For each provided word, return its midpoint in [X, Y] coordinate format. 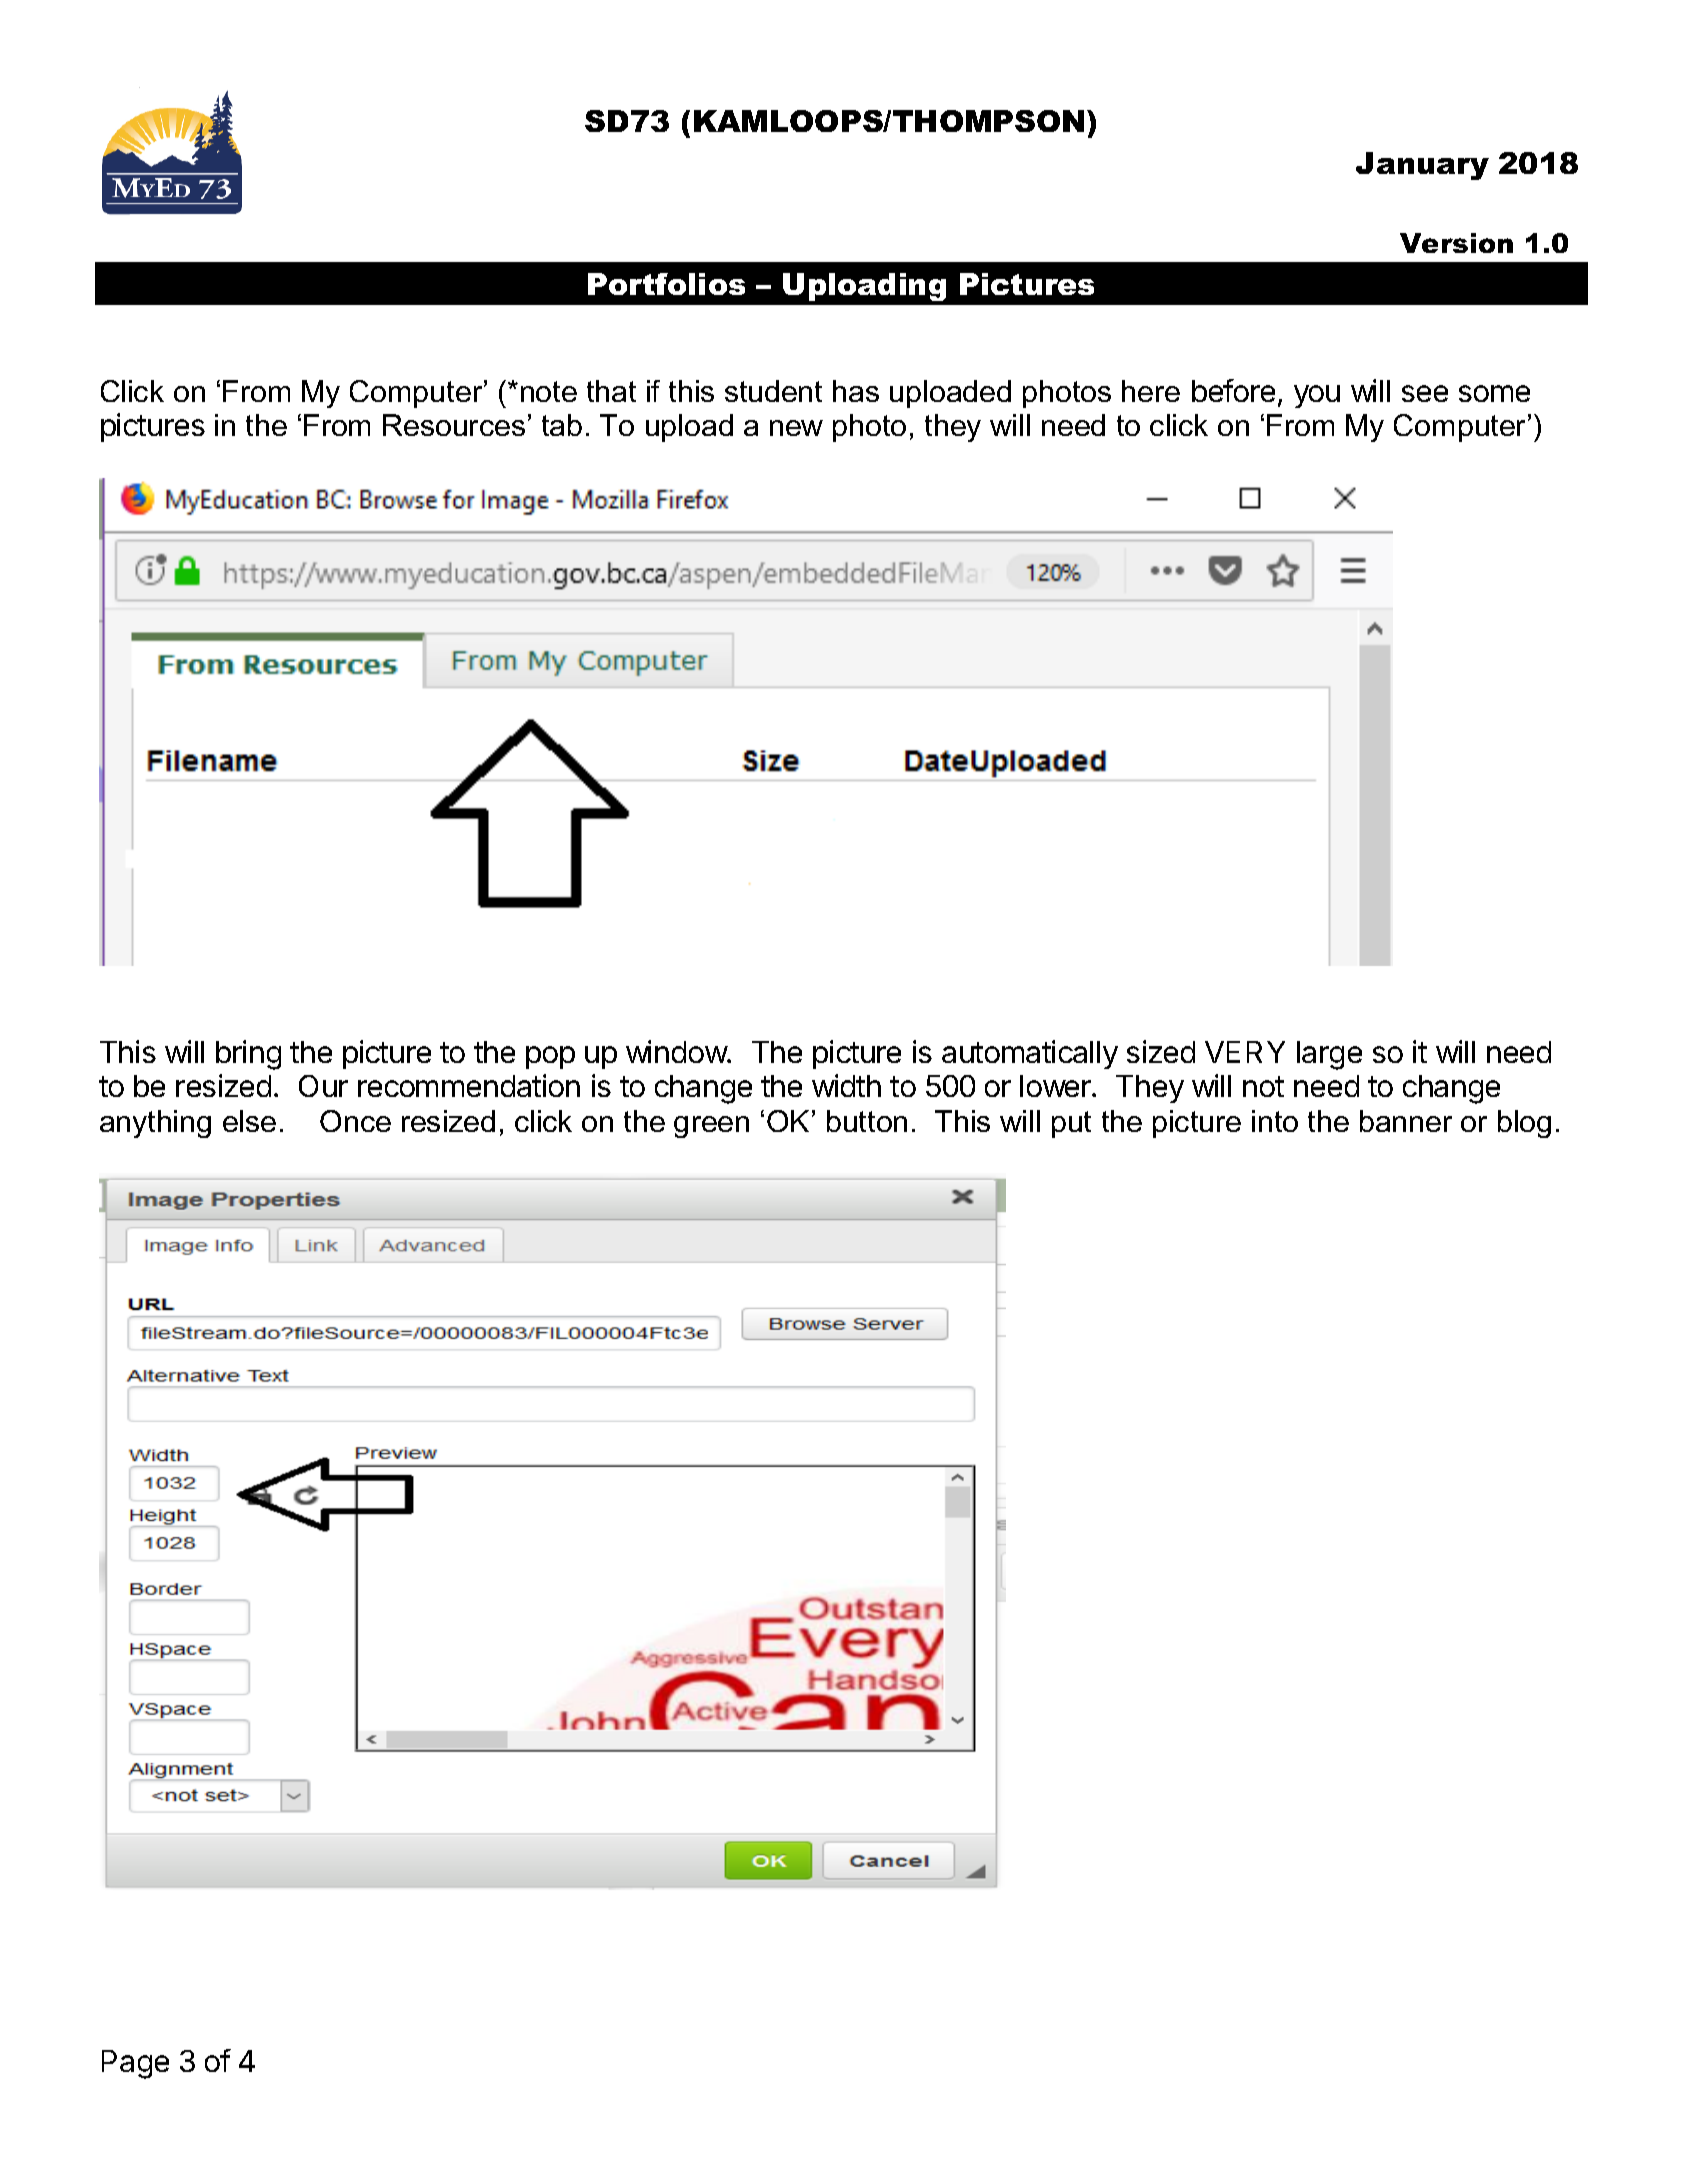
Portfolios [666, 284]
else [249, 1121]
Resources [454, 425]
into [1275, 1121]
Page [135, 2064]
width [846, 1085]
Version [1456, 243]
